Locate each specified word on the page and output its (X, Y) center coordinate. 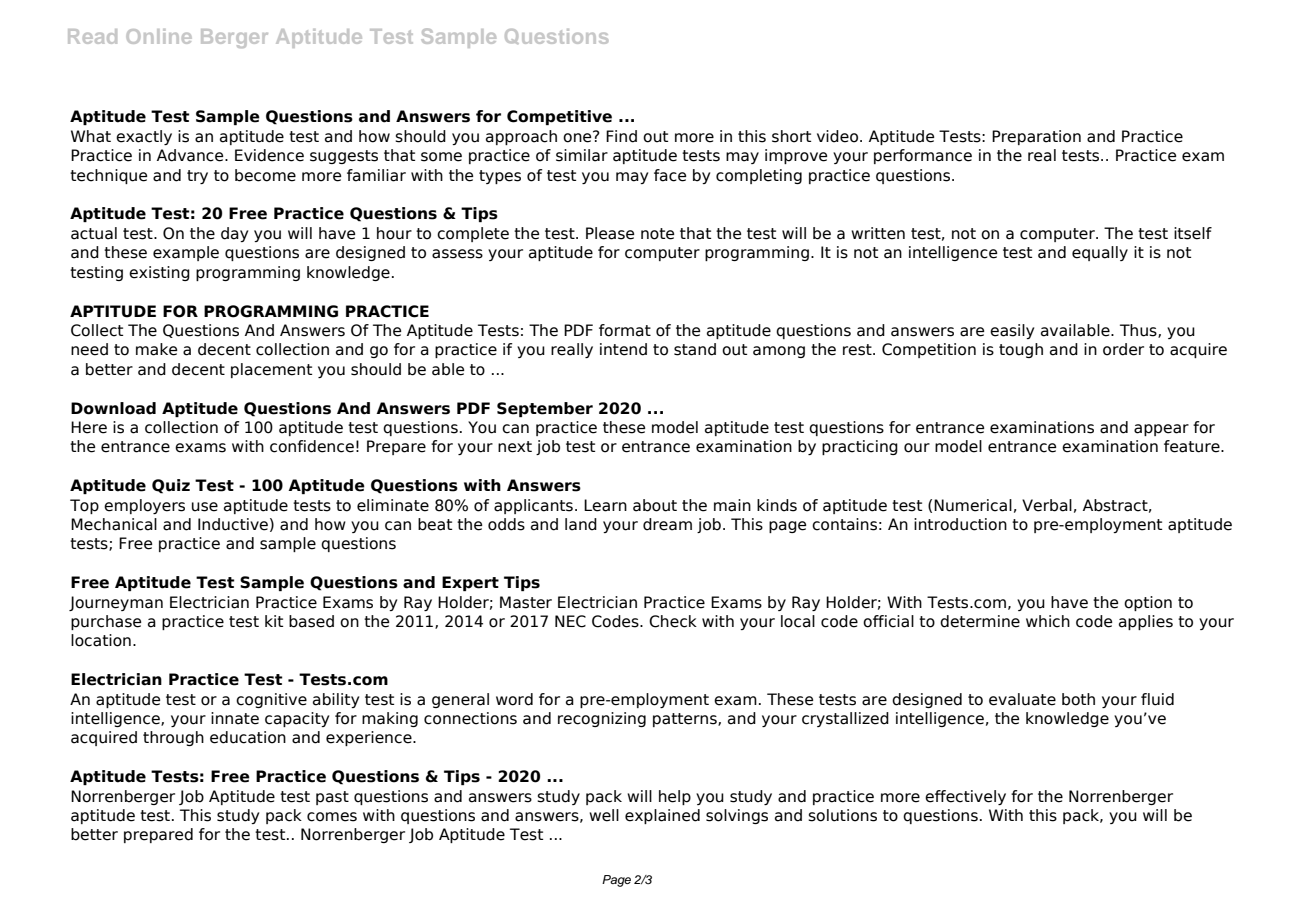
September (545, 409)
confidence (312, 446)
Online (159, 36)
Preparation (1036, 137)
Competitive (559, 117)
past (332, 798)
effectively (965, 797)
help (675, 797)
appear (1161, 430)
